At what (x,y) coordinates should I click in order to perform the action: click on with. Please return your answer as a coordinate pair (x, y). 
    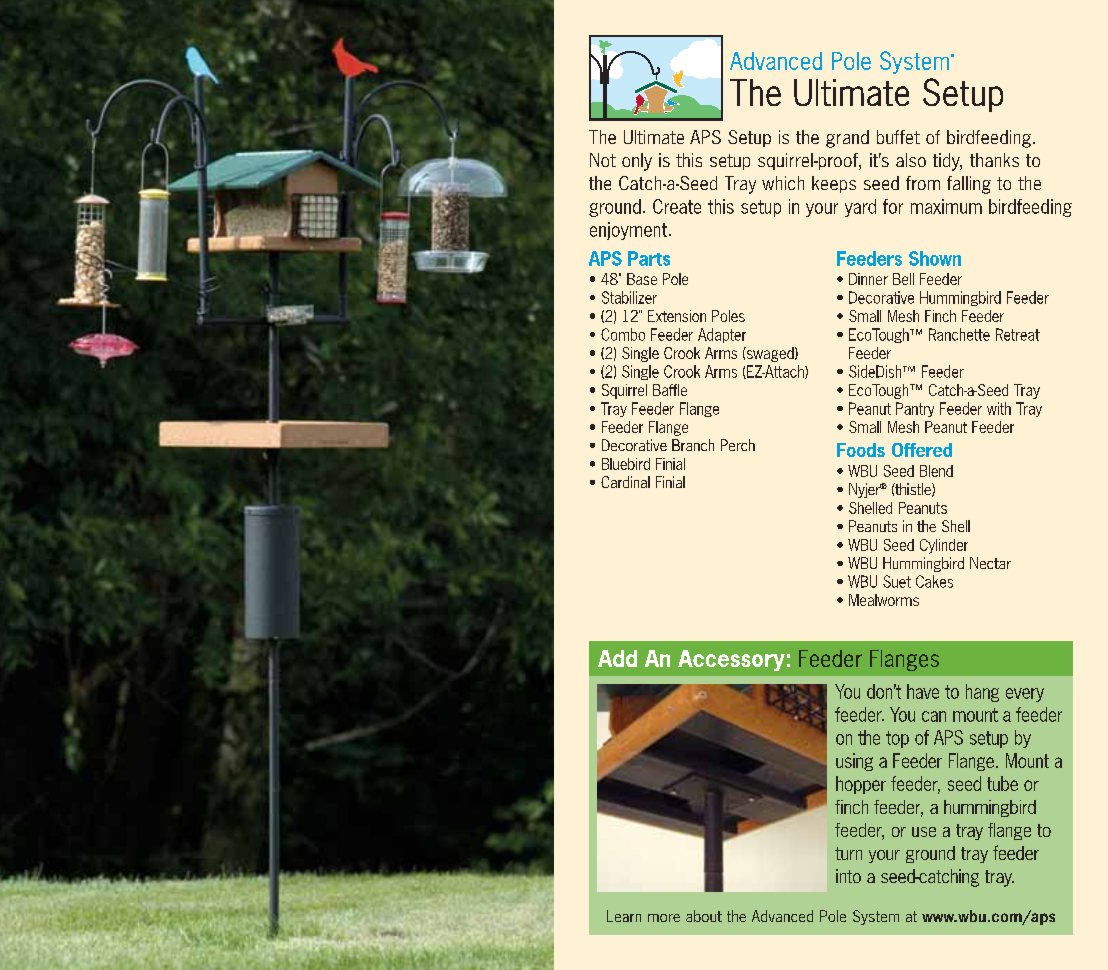
    Looking at the image, I should click on (999, 408).
